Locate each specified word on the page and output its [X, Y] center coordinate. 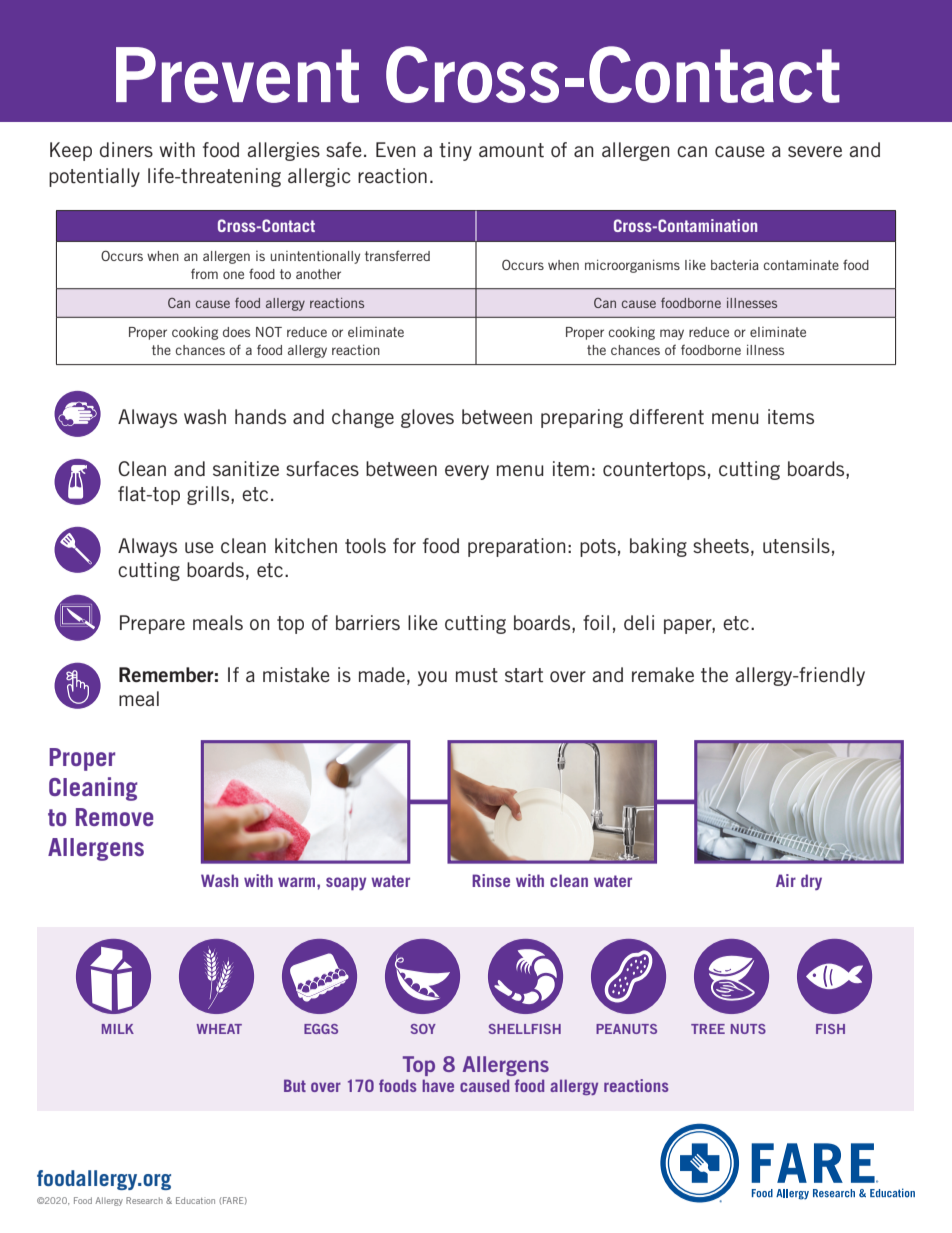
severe [815, 151]
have [438, 1085]
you [432, 678]
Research [144, 1200]
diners [126, 149]
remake [663, 674]
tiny [455, 151]
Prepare [152, 624]
